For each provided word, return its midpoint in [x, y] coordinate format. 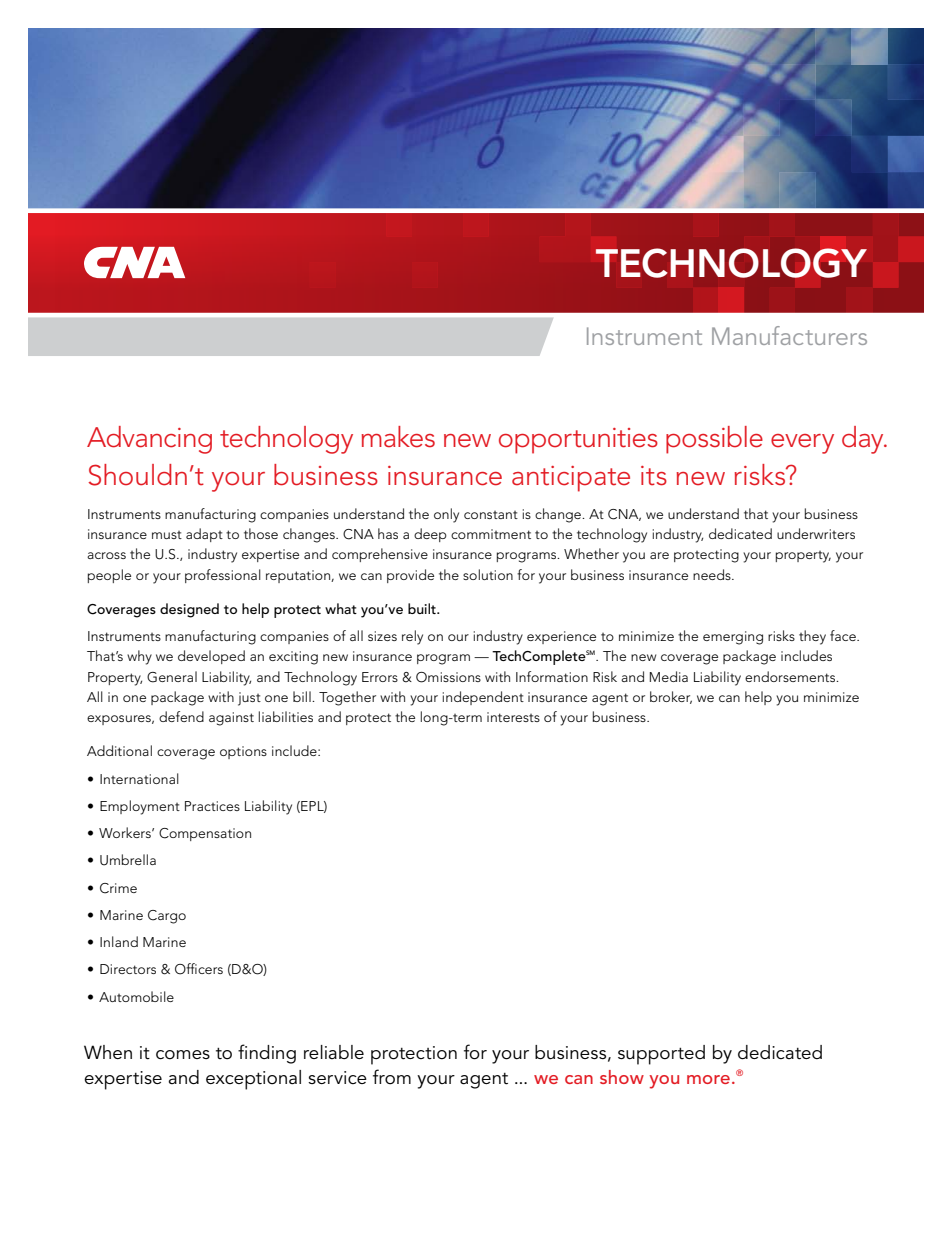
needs [713, 574]
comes [183, 1055]
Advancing [149, 440]
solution [488, 574]
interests [513, 717]
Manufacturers [789, 335]
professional [223, 576]
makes [398, 437]
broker [671, 697]
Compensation [205, 834]
